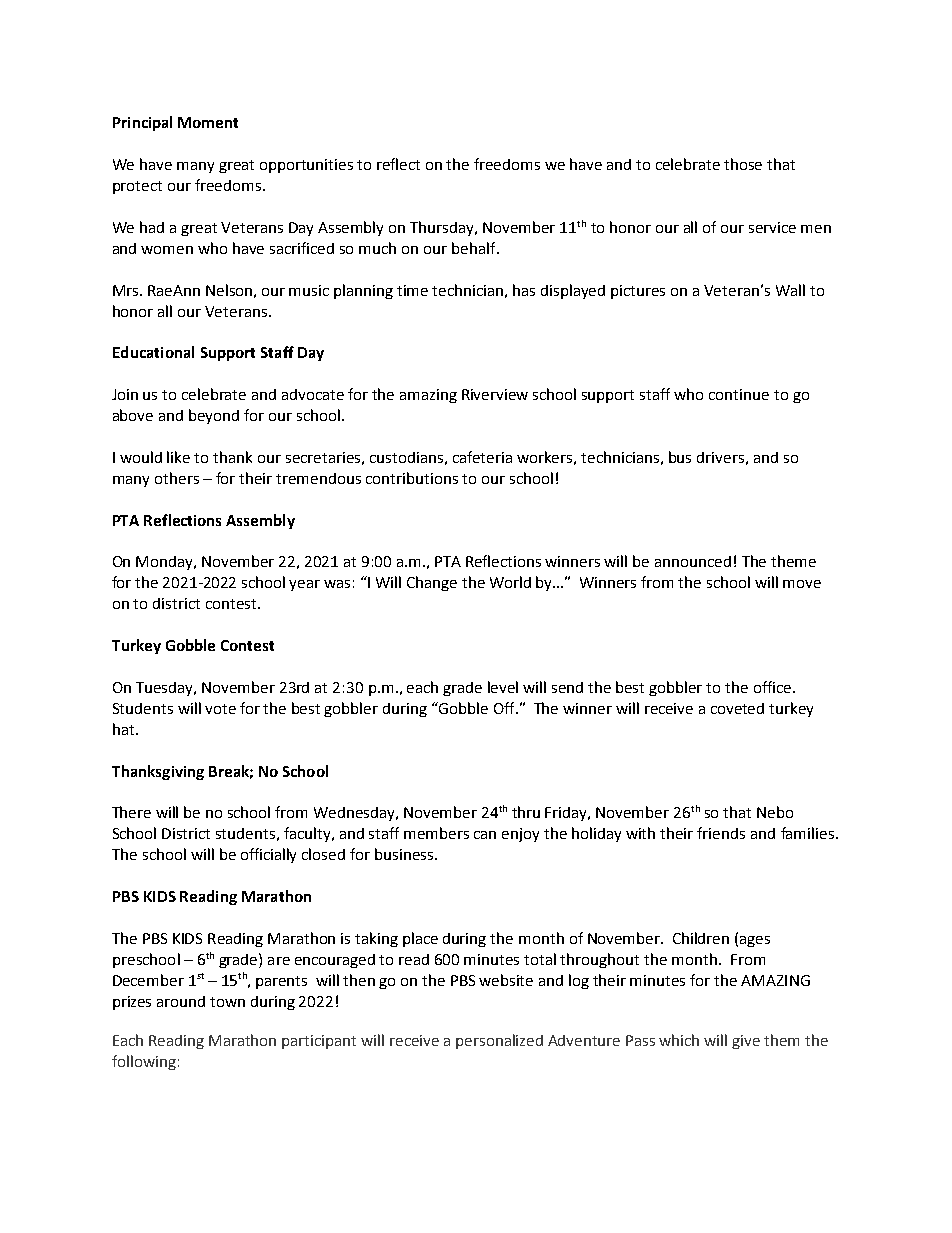 This image has height=1233, width=952. I want to click on town, so click(227, 1002).
